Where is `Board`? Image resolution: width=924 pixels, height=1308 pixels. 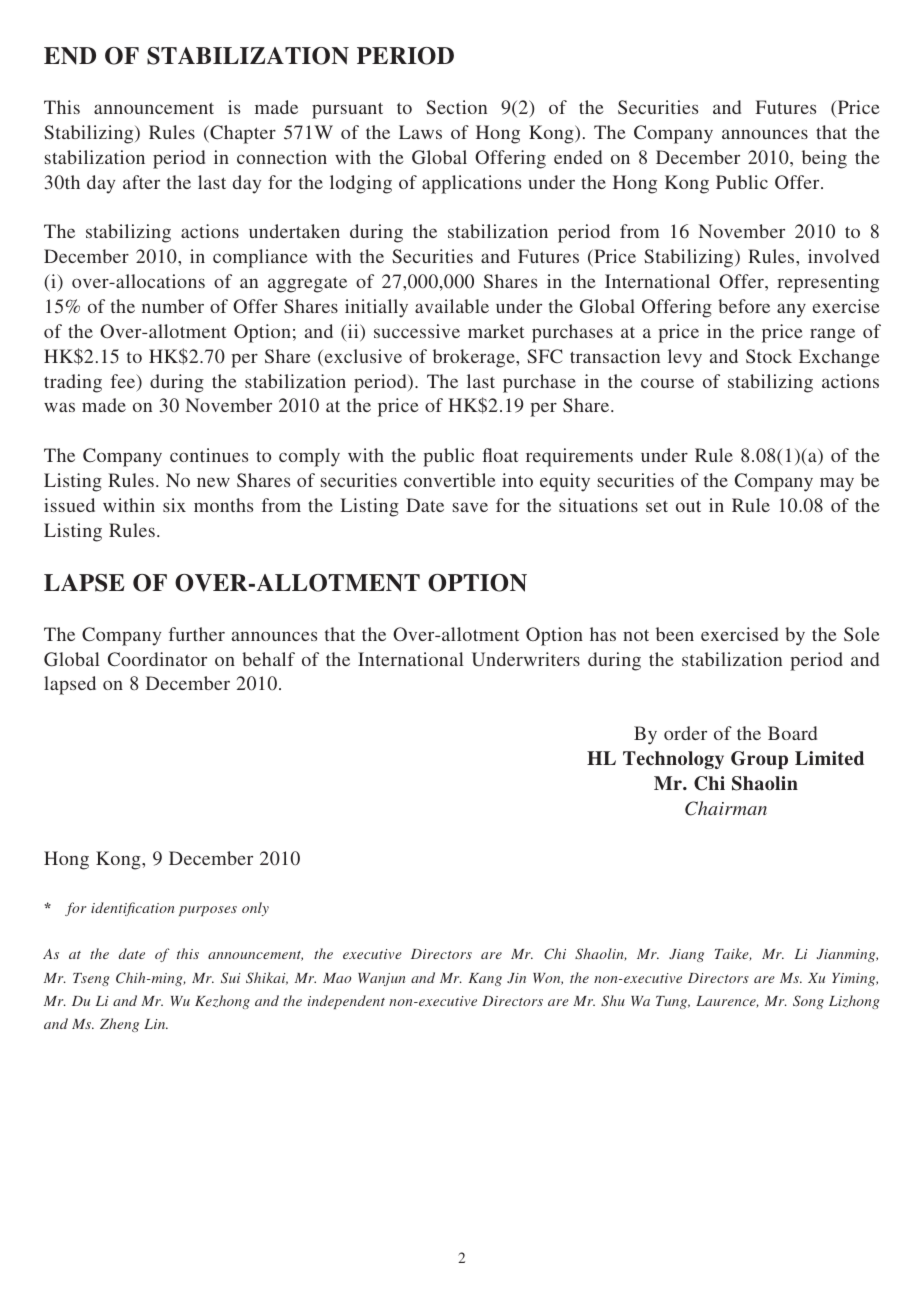 Board is located at coordinates (792, 733).
